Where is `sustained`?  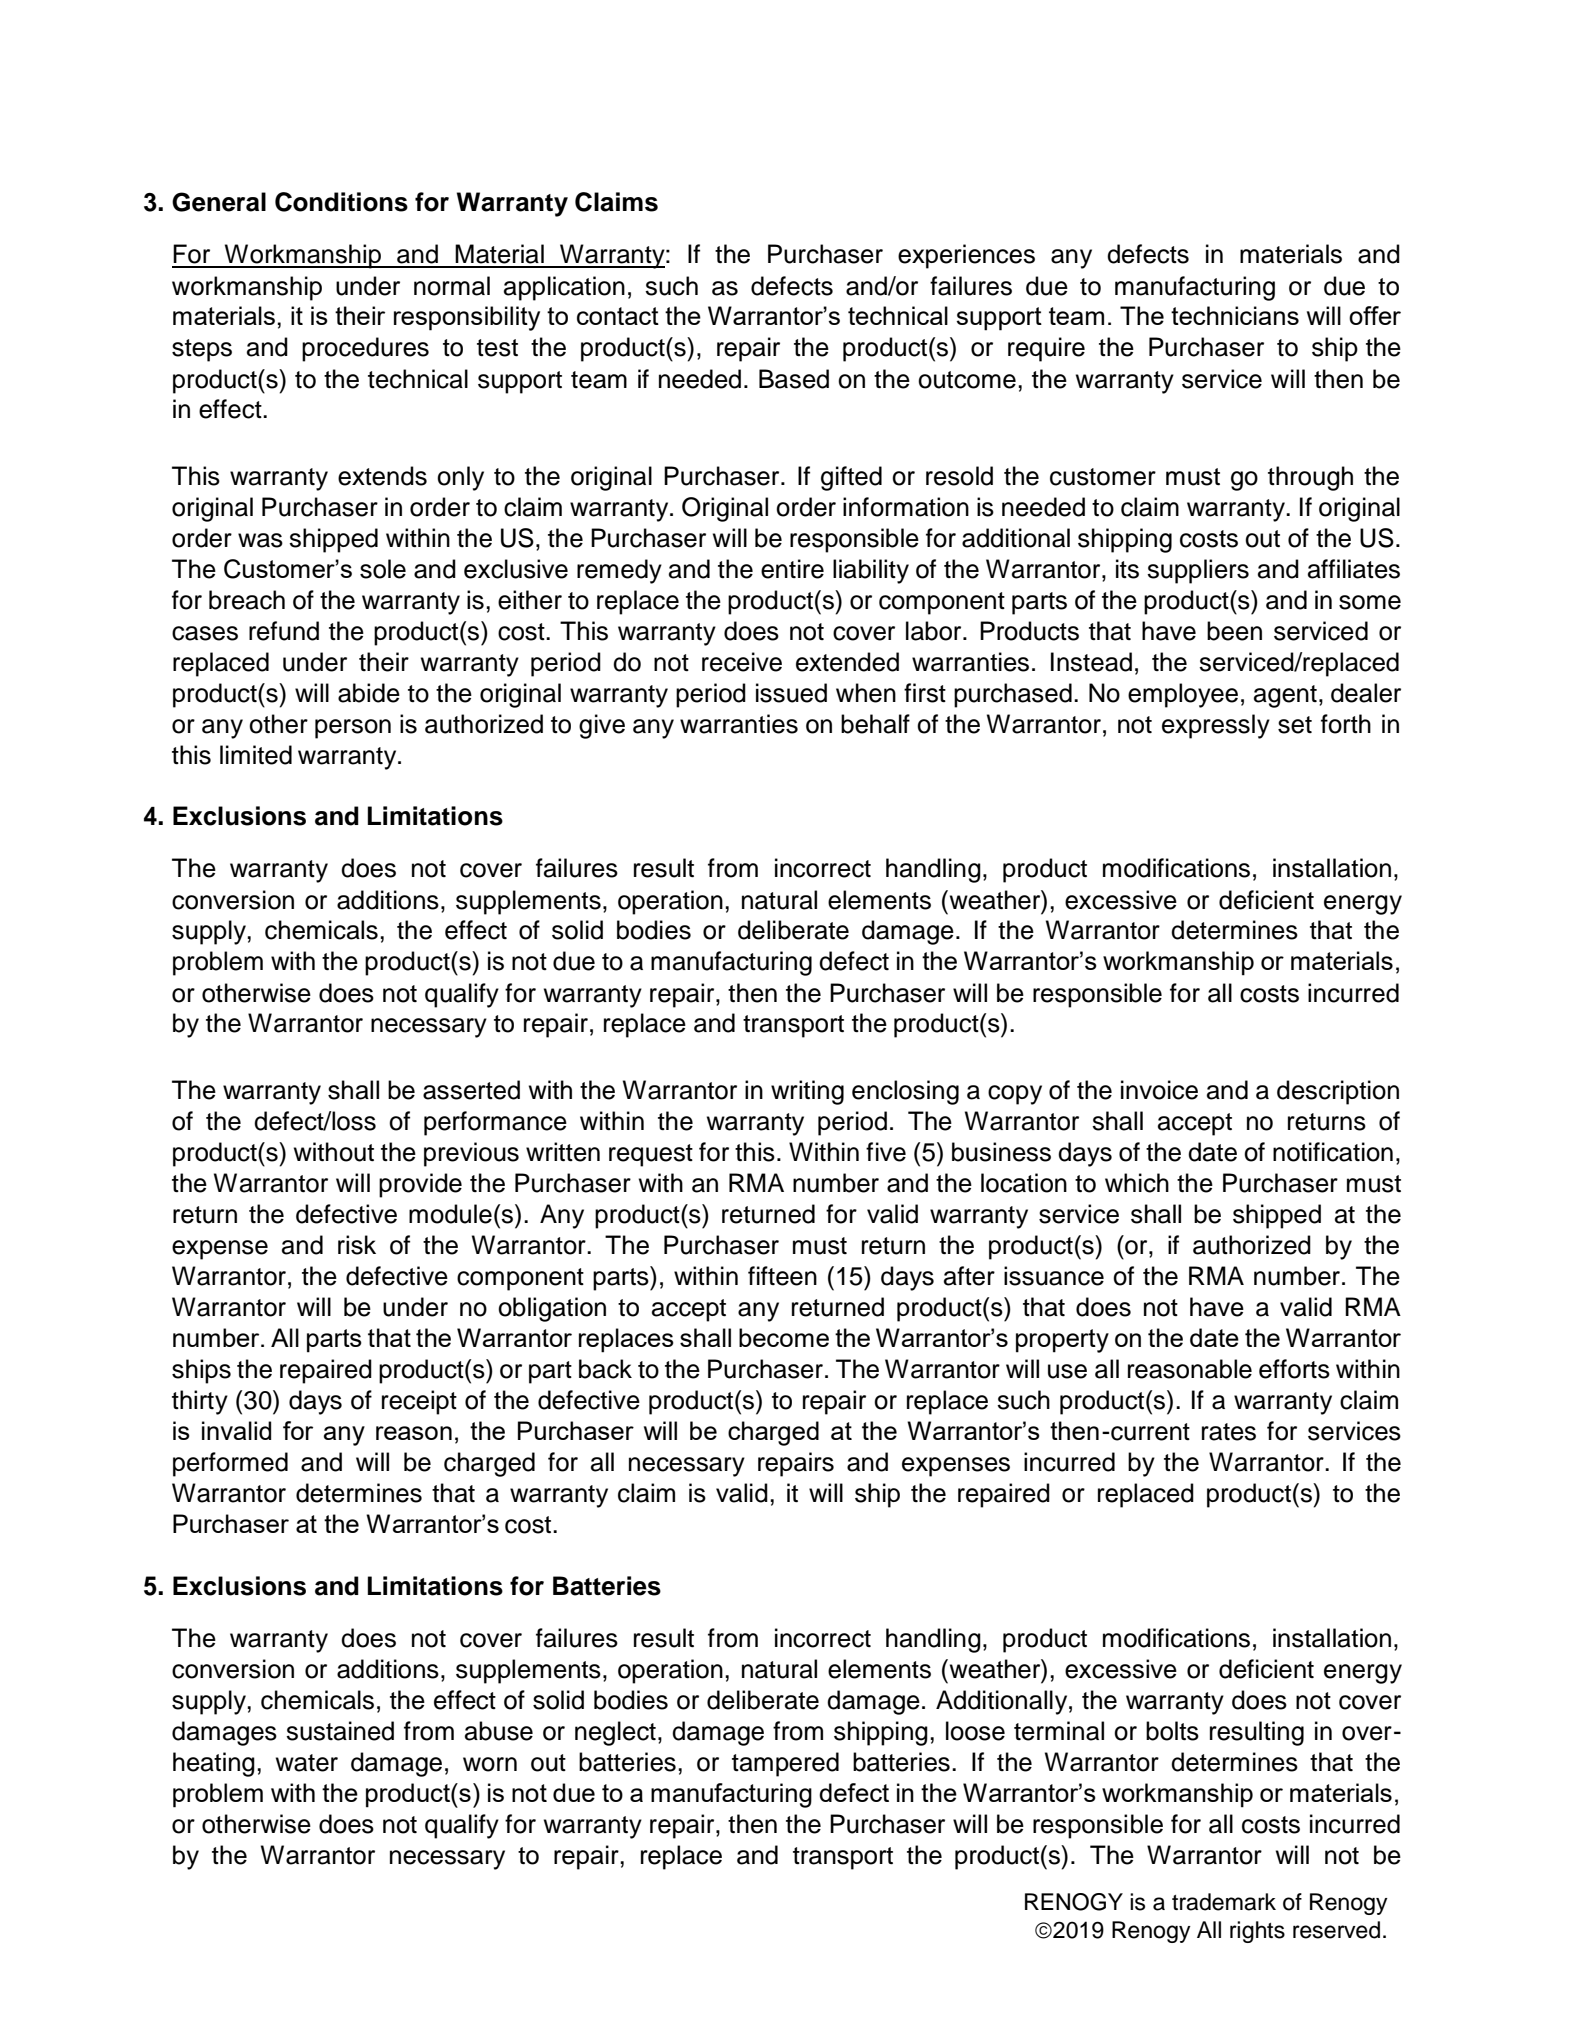
sustained is located at coordinates (340, 1731).
